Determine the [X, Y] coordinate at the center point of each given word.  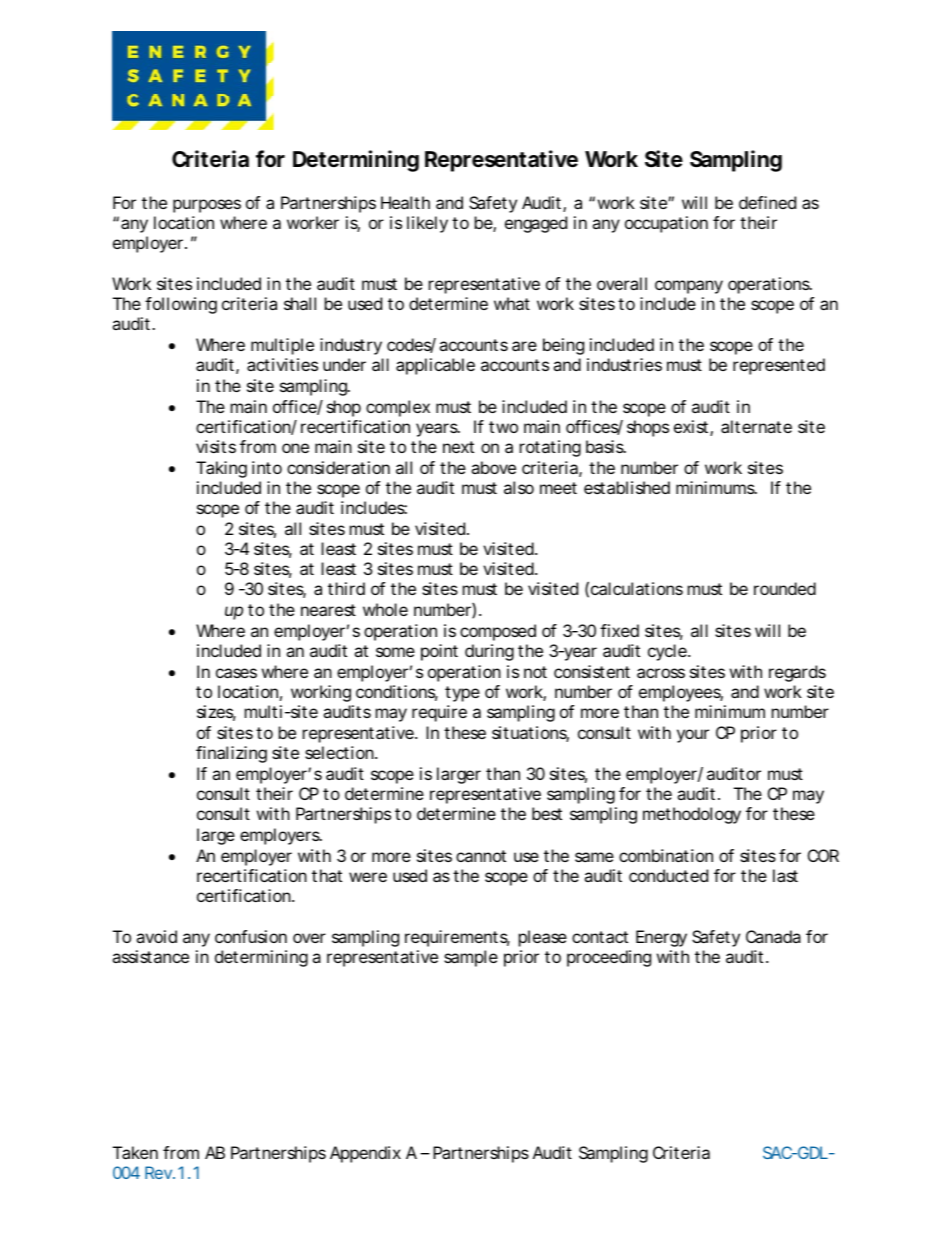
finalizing [231, 754]
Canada [773, 936]
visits [216, 446]
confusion [251, 936]
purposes [207, 206]
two [503, 427]
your [693, 736]
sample [471, 958]
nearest [328, 610]
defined [767, 202]
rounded [785, 588]
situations [530, 734]
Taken [135, 1152]
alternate [756, 426]
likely [427, 224]
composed [498, 632]
